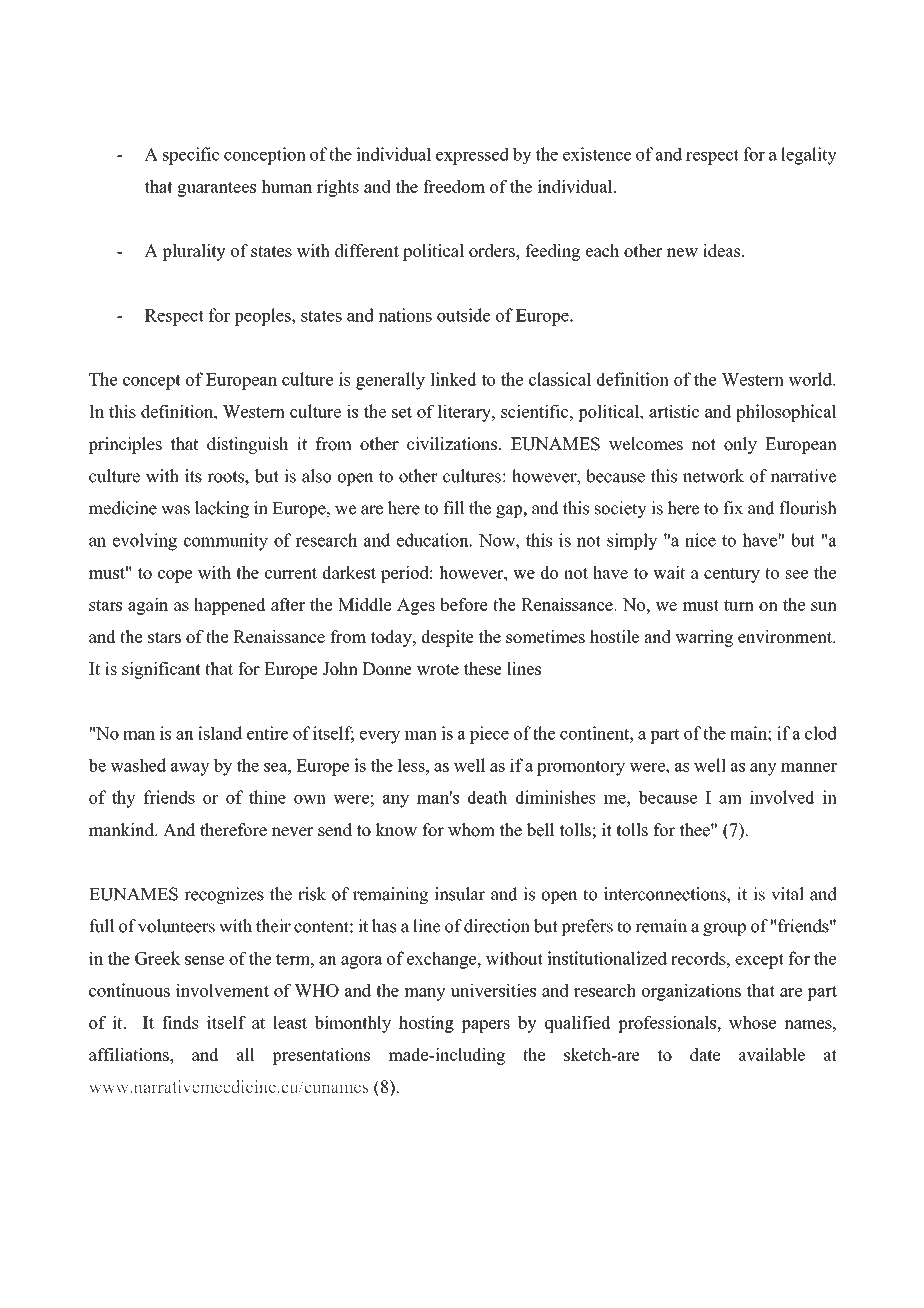 The height and width of the screenshot is (1308, 924). What do you see at coordinates (216, 189) in the screenshot?
I see `guarantees` at bounding box center [216, 189].
